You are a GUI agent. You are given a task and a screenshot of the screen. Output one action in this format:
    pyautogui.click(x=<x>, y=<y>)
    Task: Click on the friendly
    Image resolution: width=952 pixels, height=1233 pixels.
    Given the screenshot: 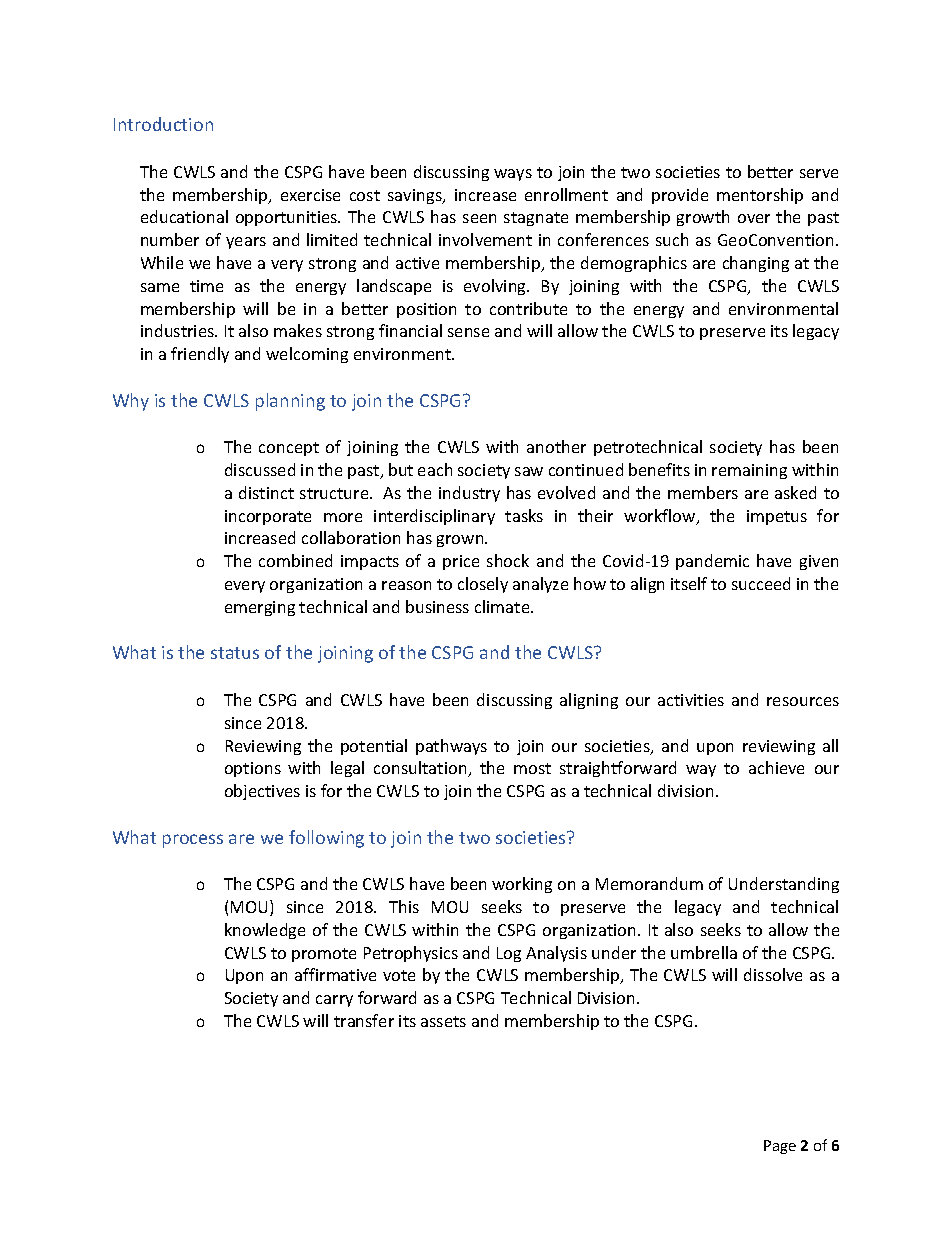 What is the action you would take?
    pyautogui.click(x=200, y=355)
